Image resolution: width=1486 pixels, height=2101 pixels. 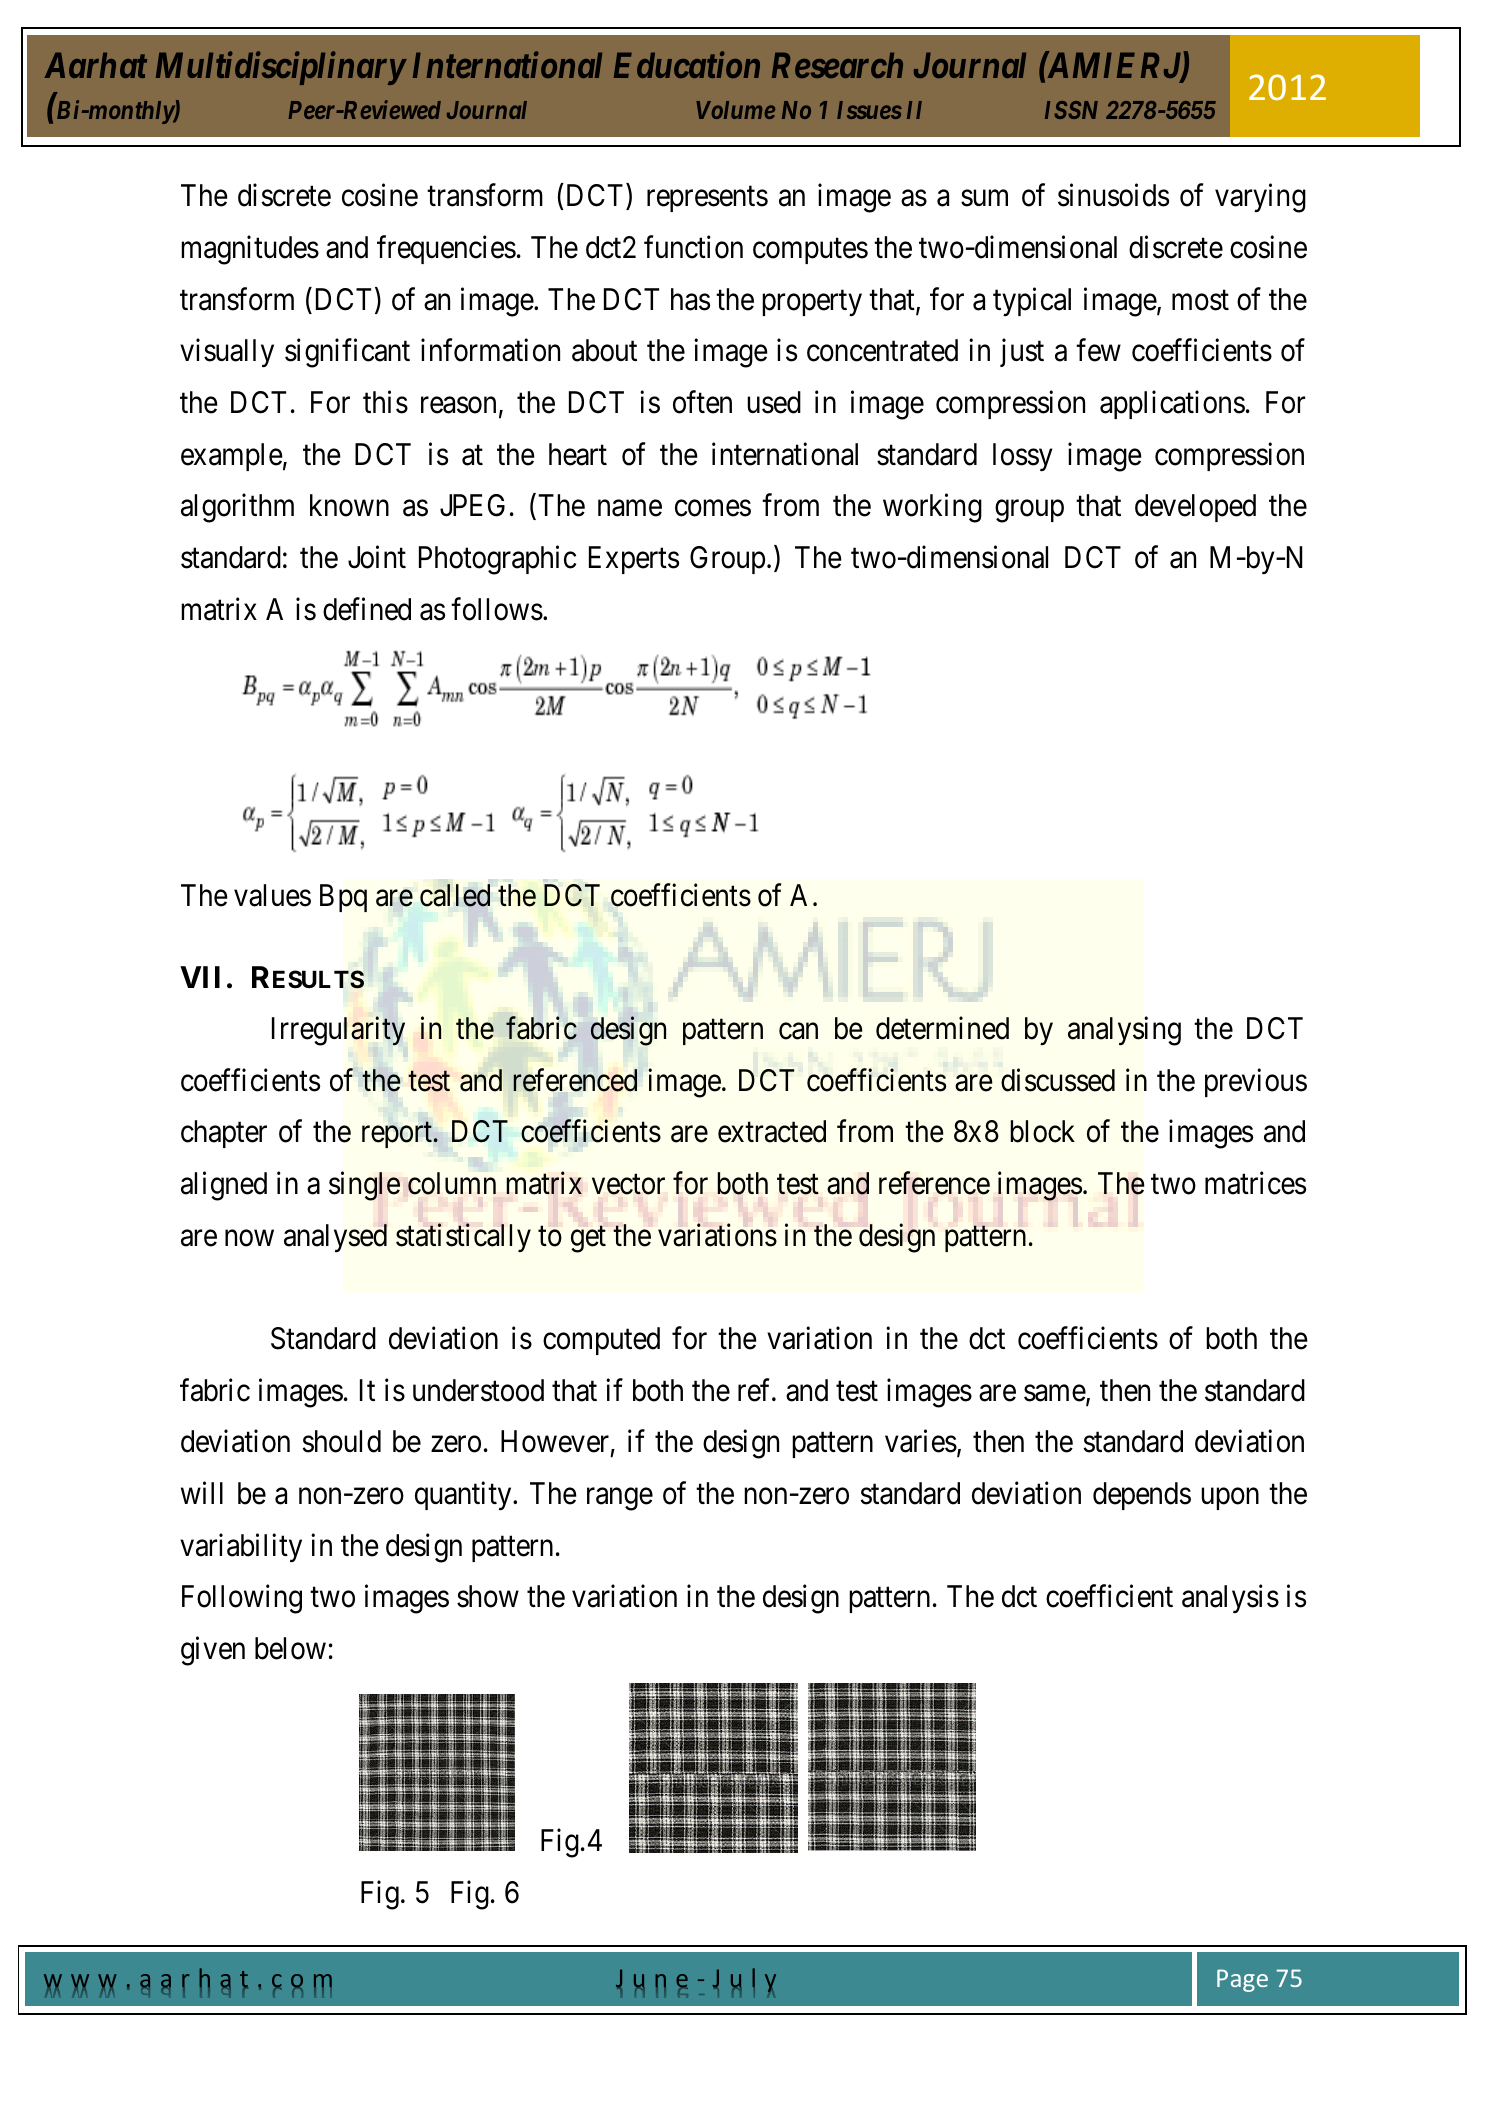 What do you see at coordinates (1230, 1499) in the page?
I see `upon` at bounding box center [1230, 1499].
